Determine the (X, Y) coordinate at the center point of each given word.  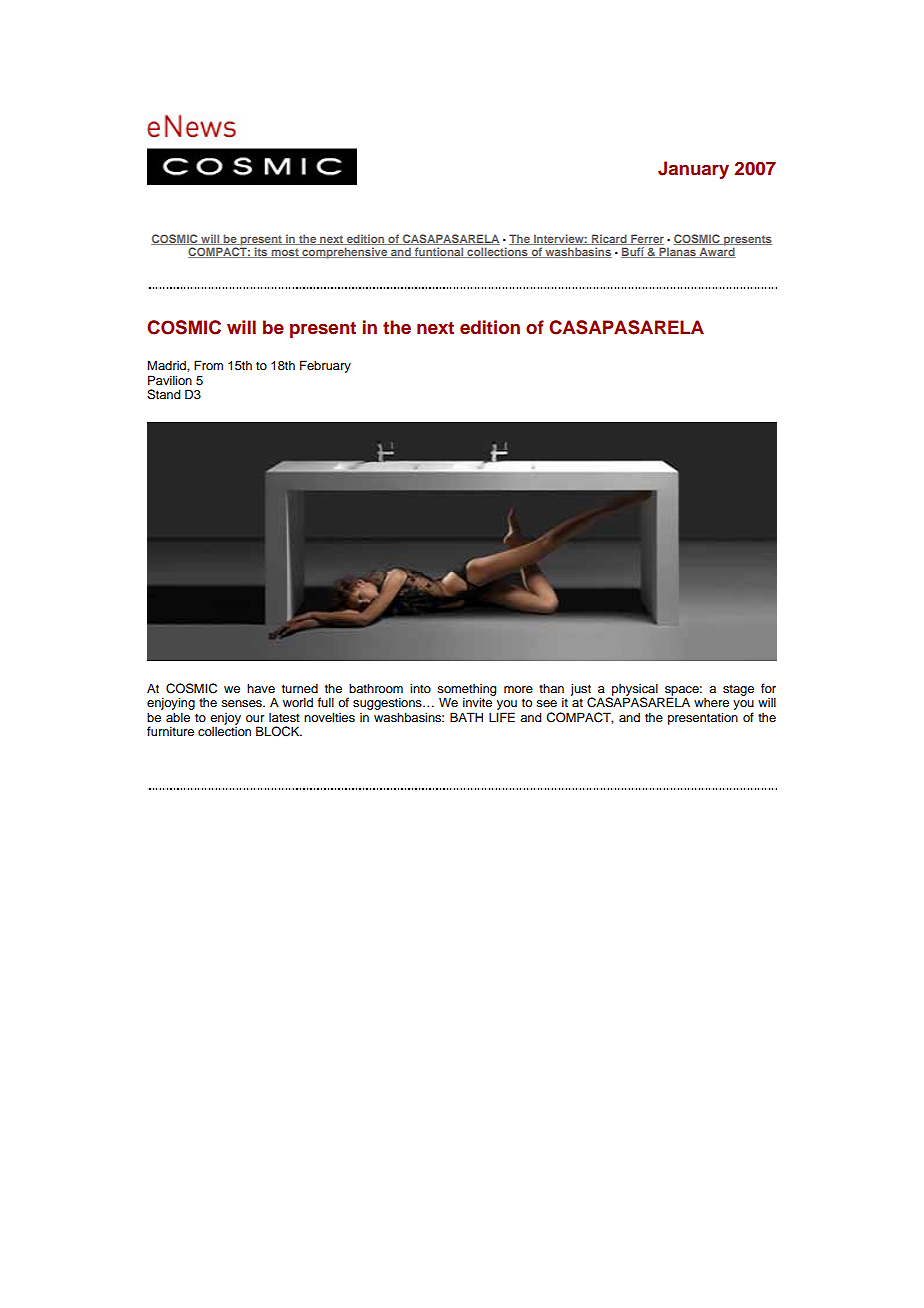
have (261, 688)
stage (738, 690)
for (768, 688)
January (693, 170)
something (467, 691)
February (325, 366)
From (208, 365)
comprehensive (345, 253)
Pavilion (170, 380)
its (261, 252)
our (255, 718)
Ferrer (646, 239)
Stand (164, 394)
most (285, 253)
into (420, 688)
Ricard (609, 239)
